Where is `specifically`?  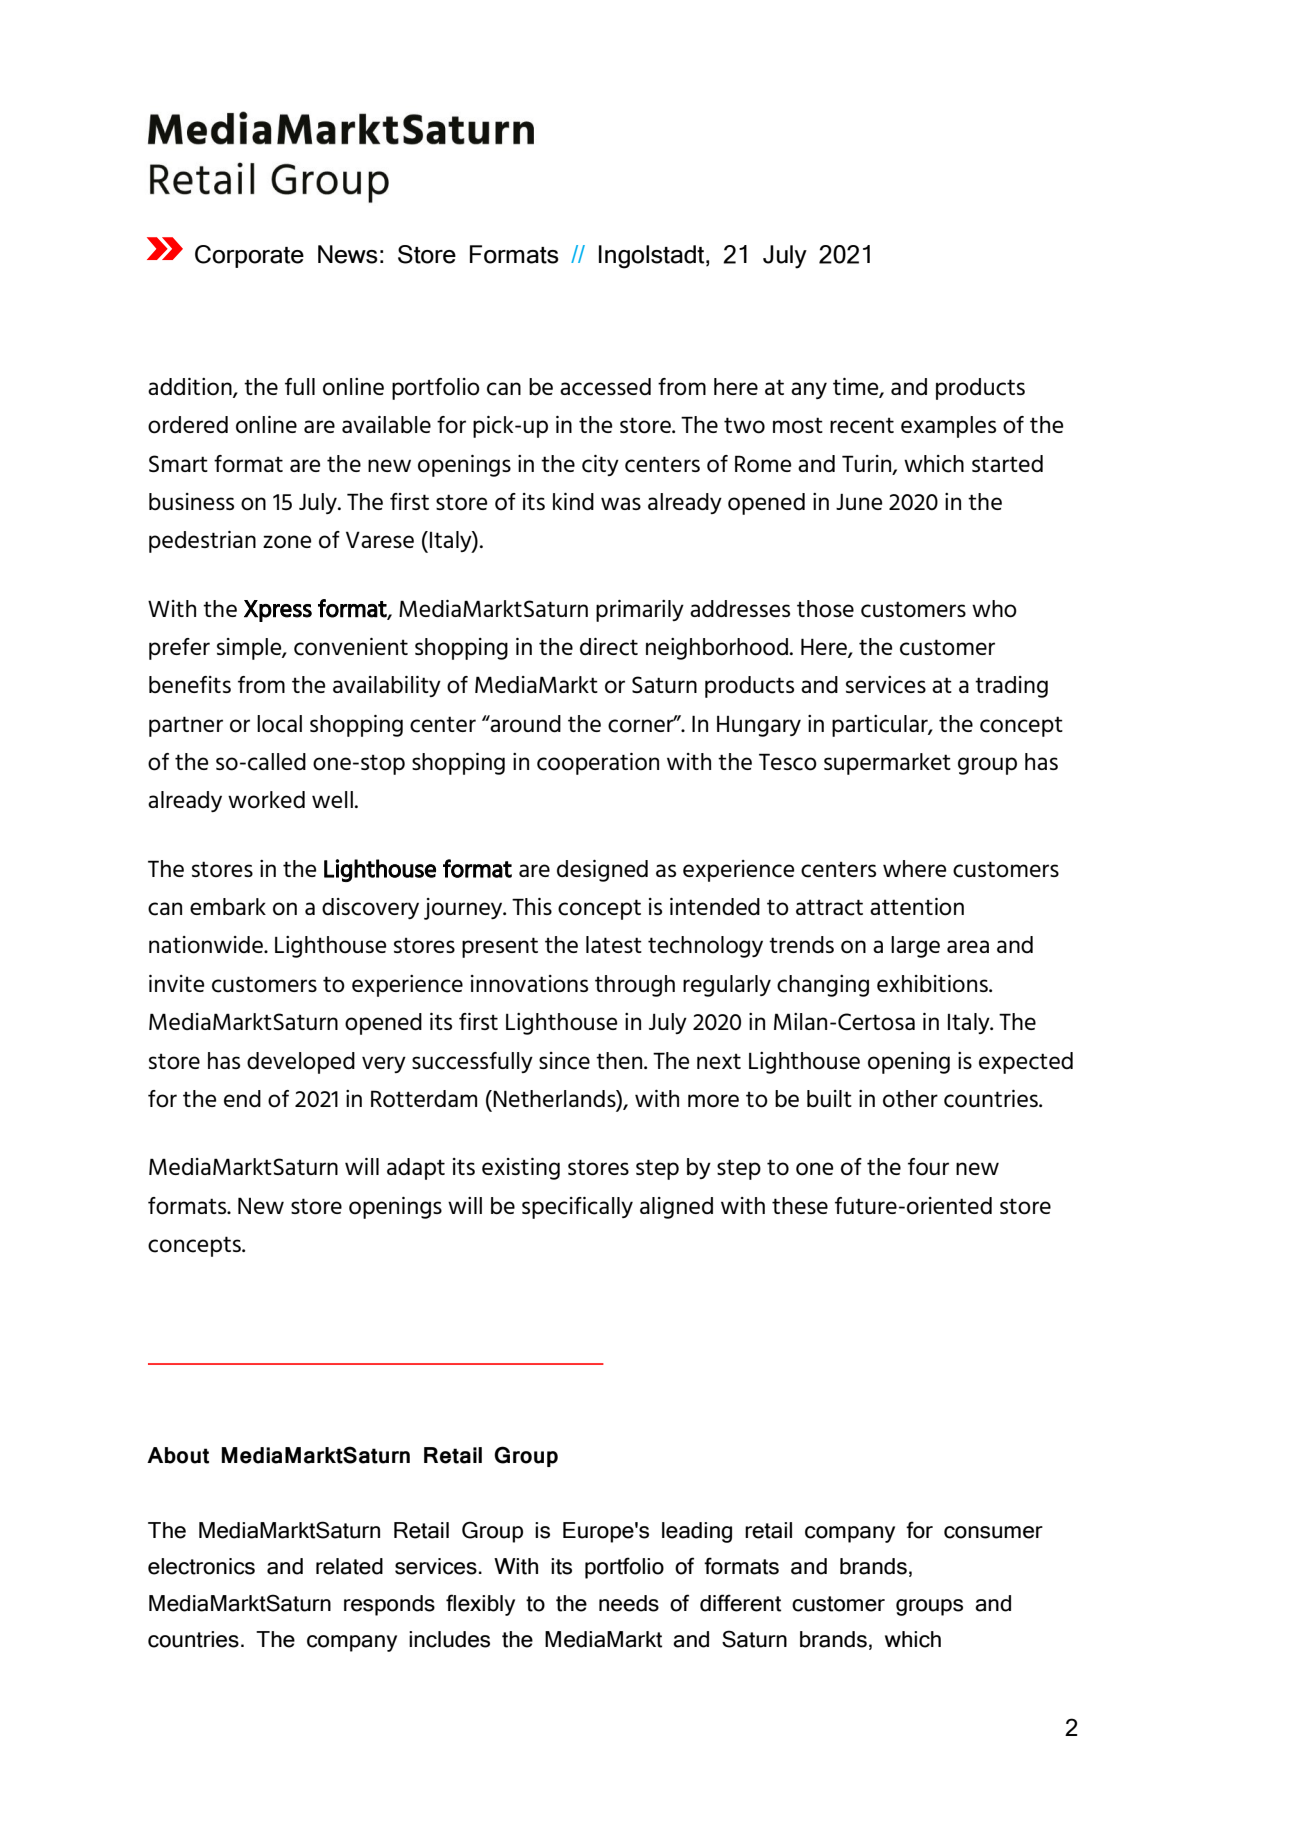 specifically is located at coordinates (577, 1208).
